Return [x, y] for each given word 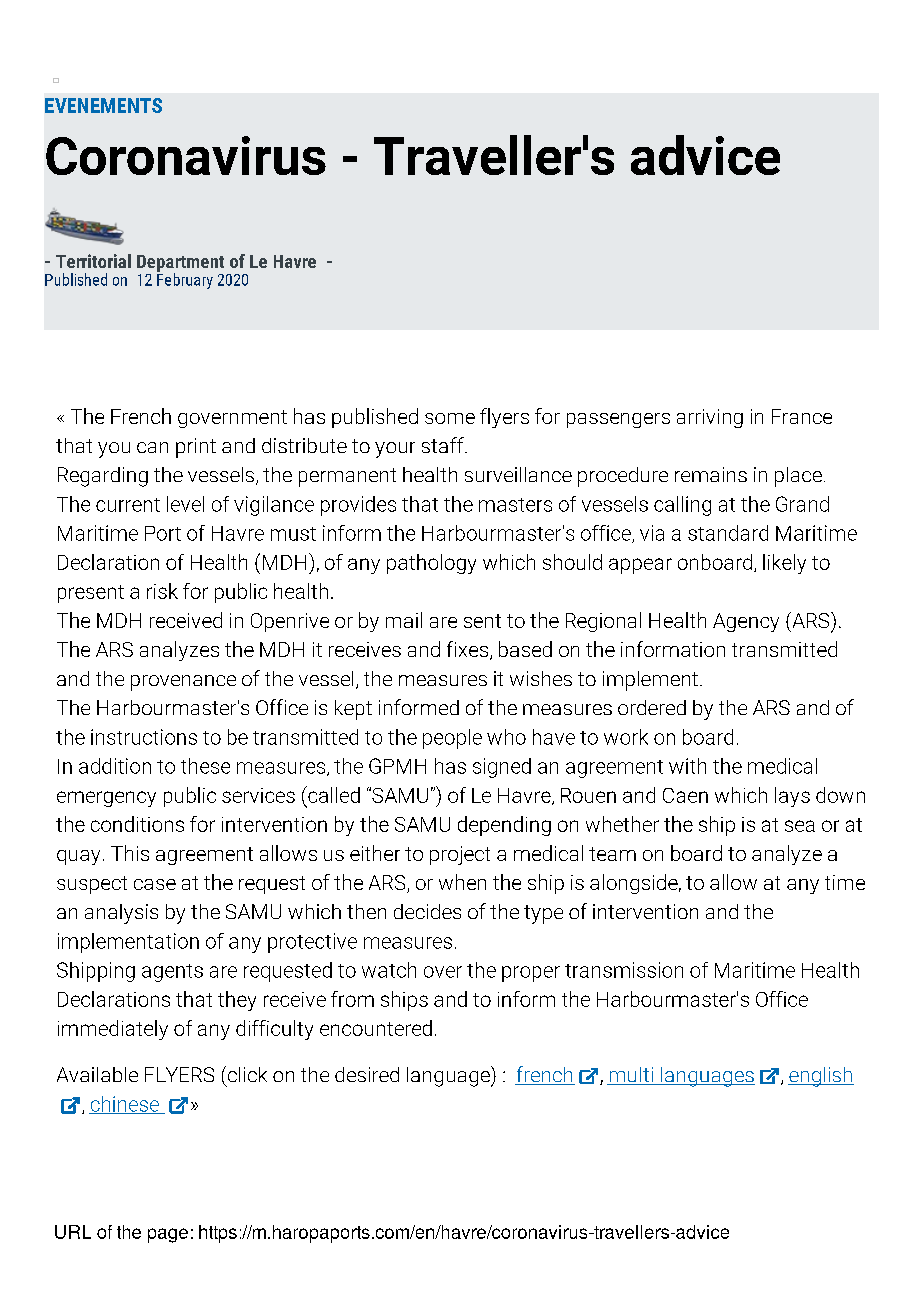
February [185, 280]
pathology [431, 564]
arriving [710, 418]
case [155, 884]
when [462, 882]
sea [800, 826]
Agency [746, 622]
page [168, 1235]
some [450, 418]
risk [162, 591]
